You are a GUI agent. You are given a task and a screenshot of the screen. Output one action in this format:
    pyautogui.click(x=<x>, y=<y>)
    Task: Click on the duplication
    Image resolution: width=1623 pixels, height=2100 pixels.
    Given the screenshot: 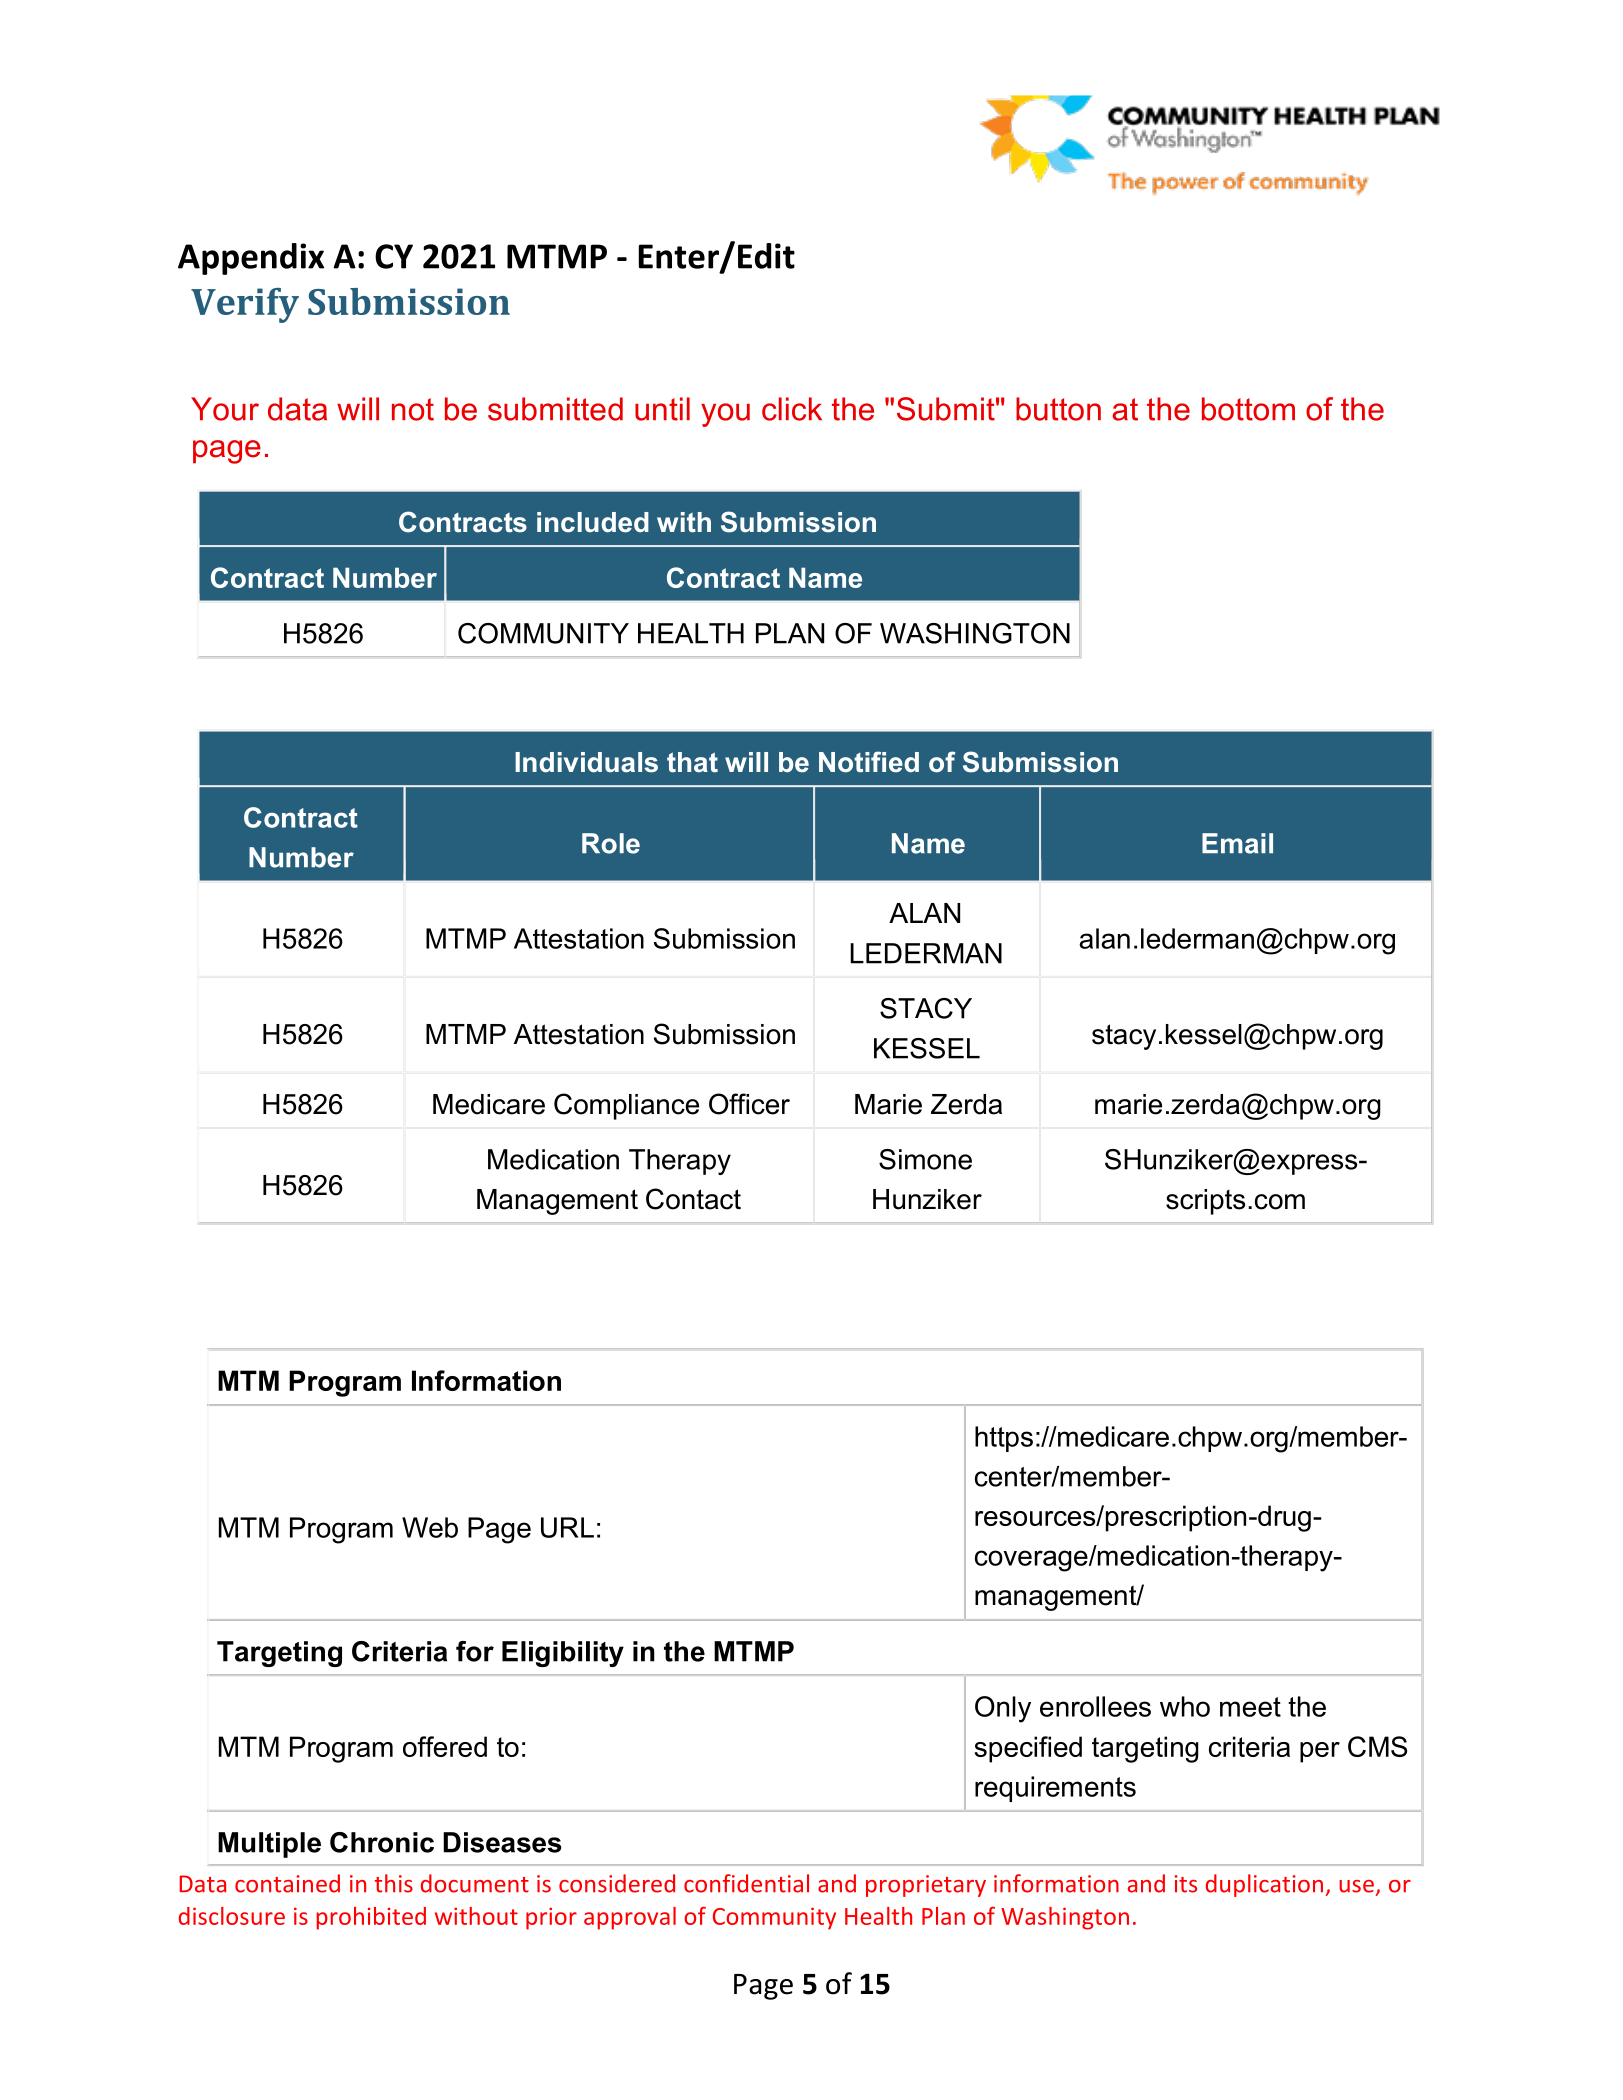 What is the action you would take?
    pyautogui.click(x=1266, y=1885)
